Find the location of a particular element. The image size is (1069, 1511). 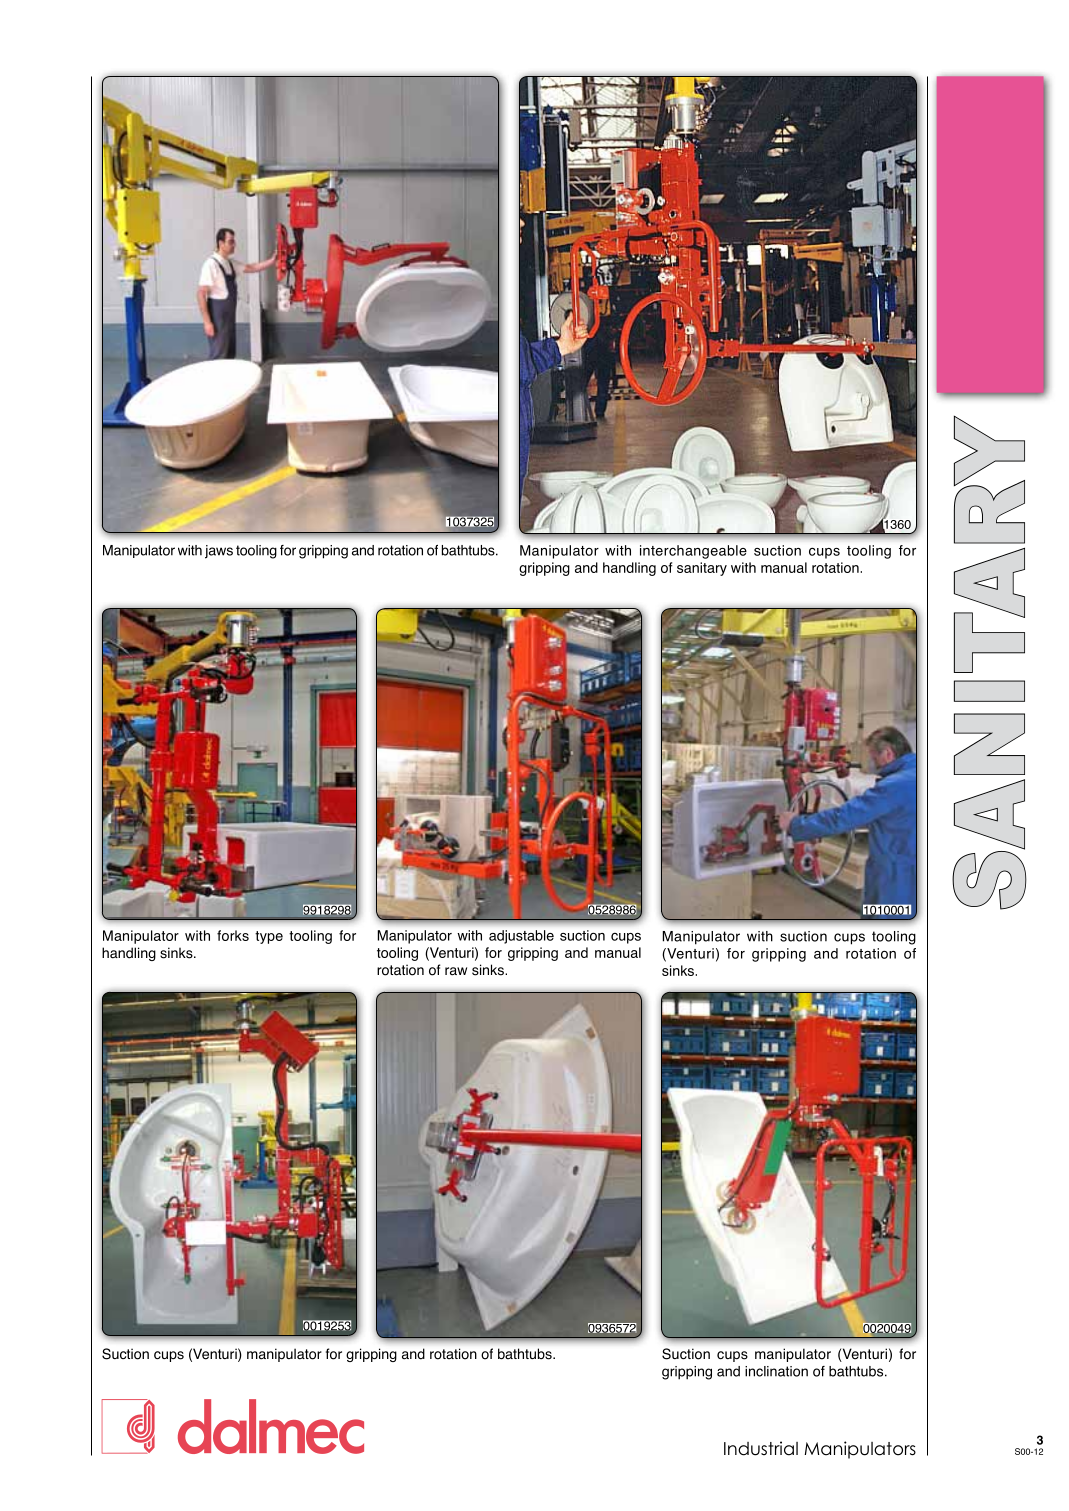

adjustable is located at coordinates (521, 937).
